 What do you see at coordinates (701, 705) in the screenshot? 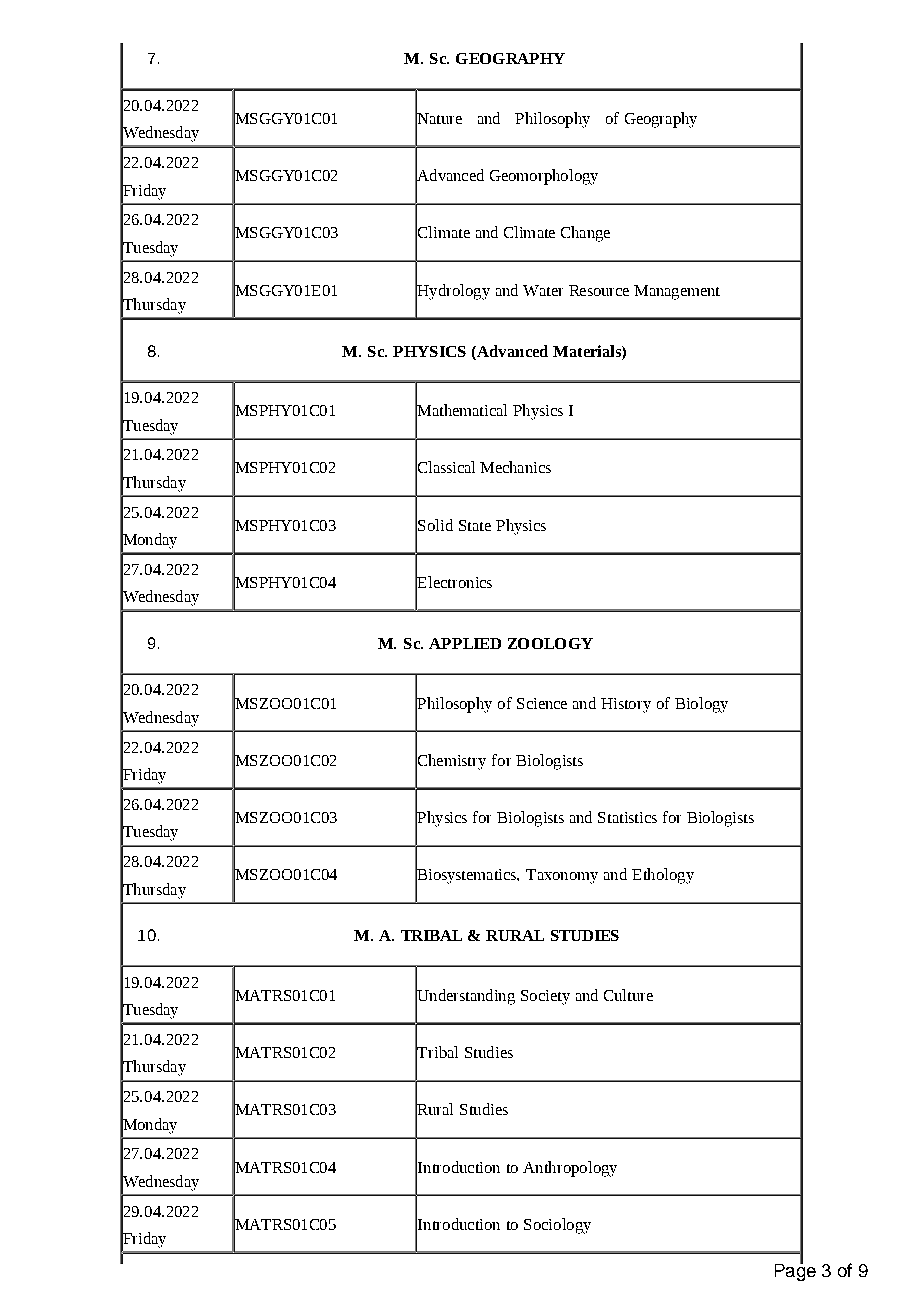
I see `Biology` at bounding box center [701, 705].
